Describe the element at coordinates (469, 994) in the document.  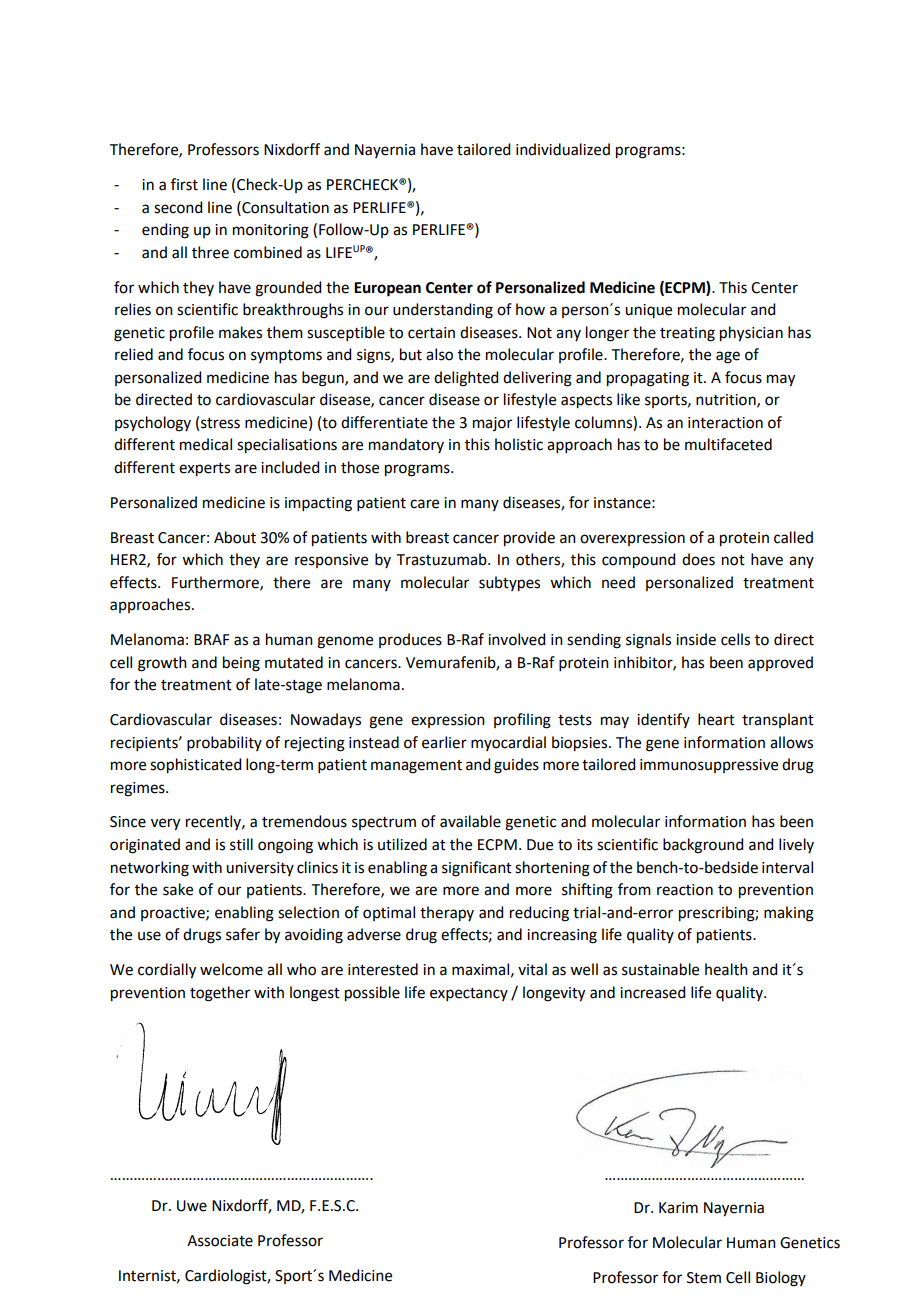
I see `expectancy` at that location.
